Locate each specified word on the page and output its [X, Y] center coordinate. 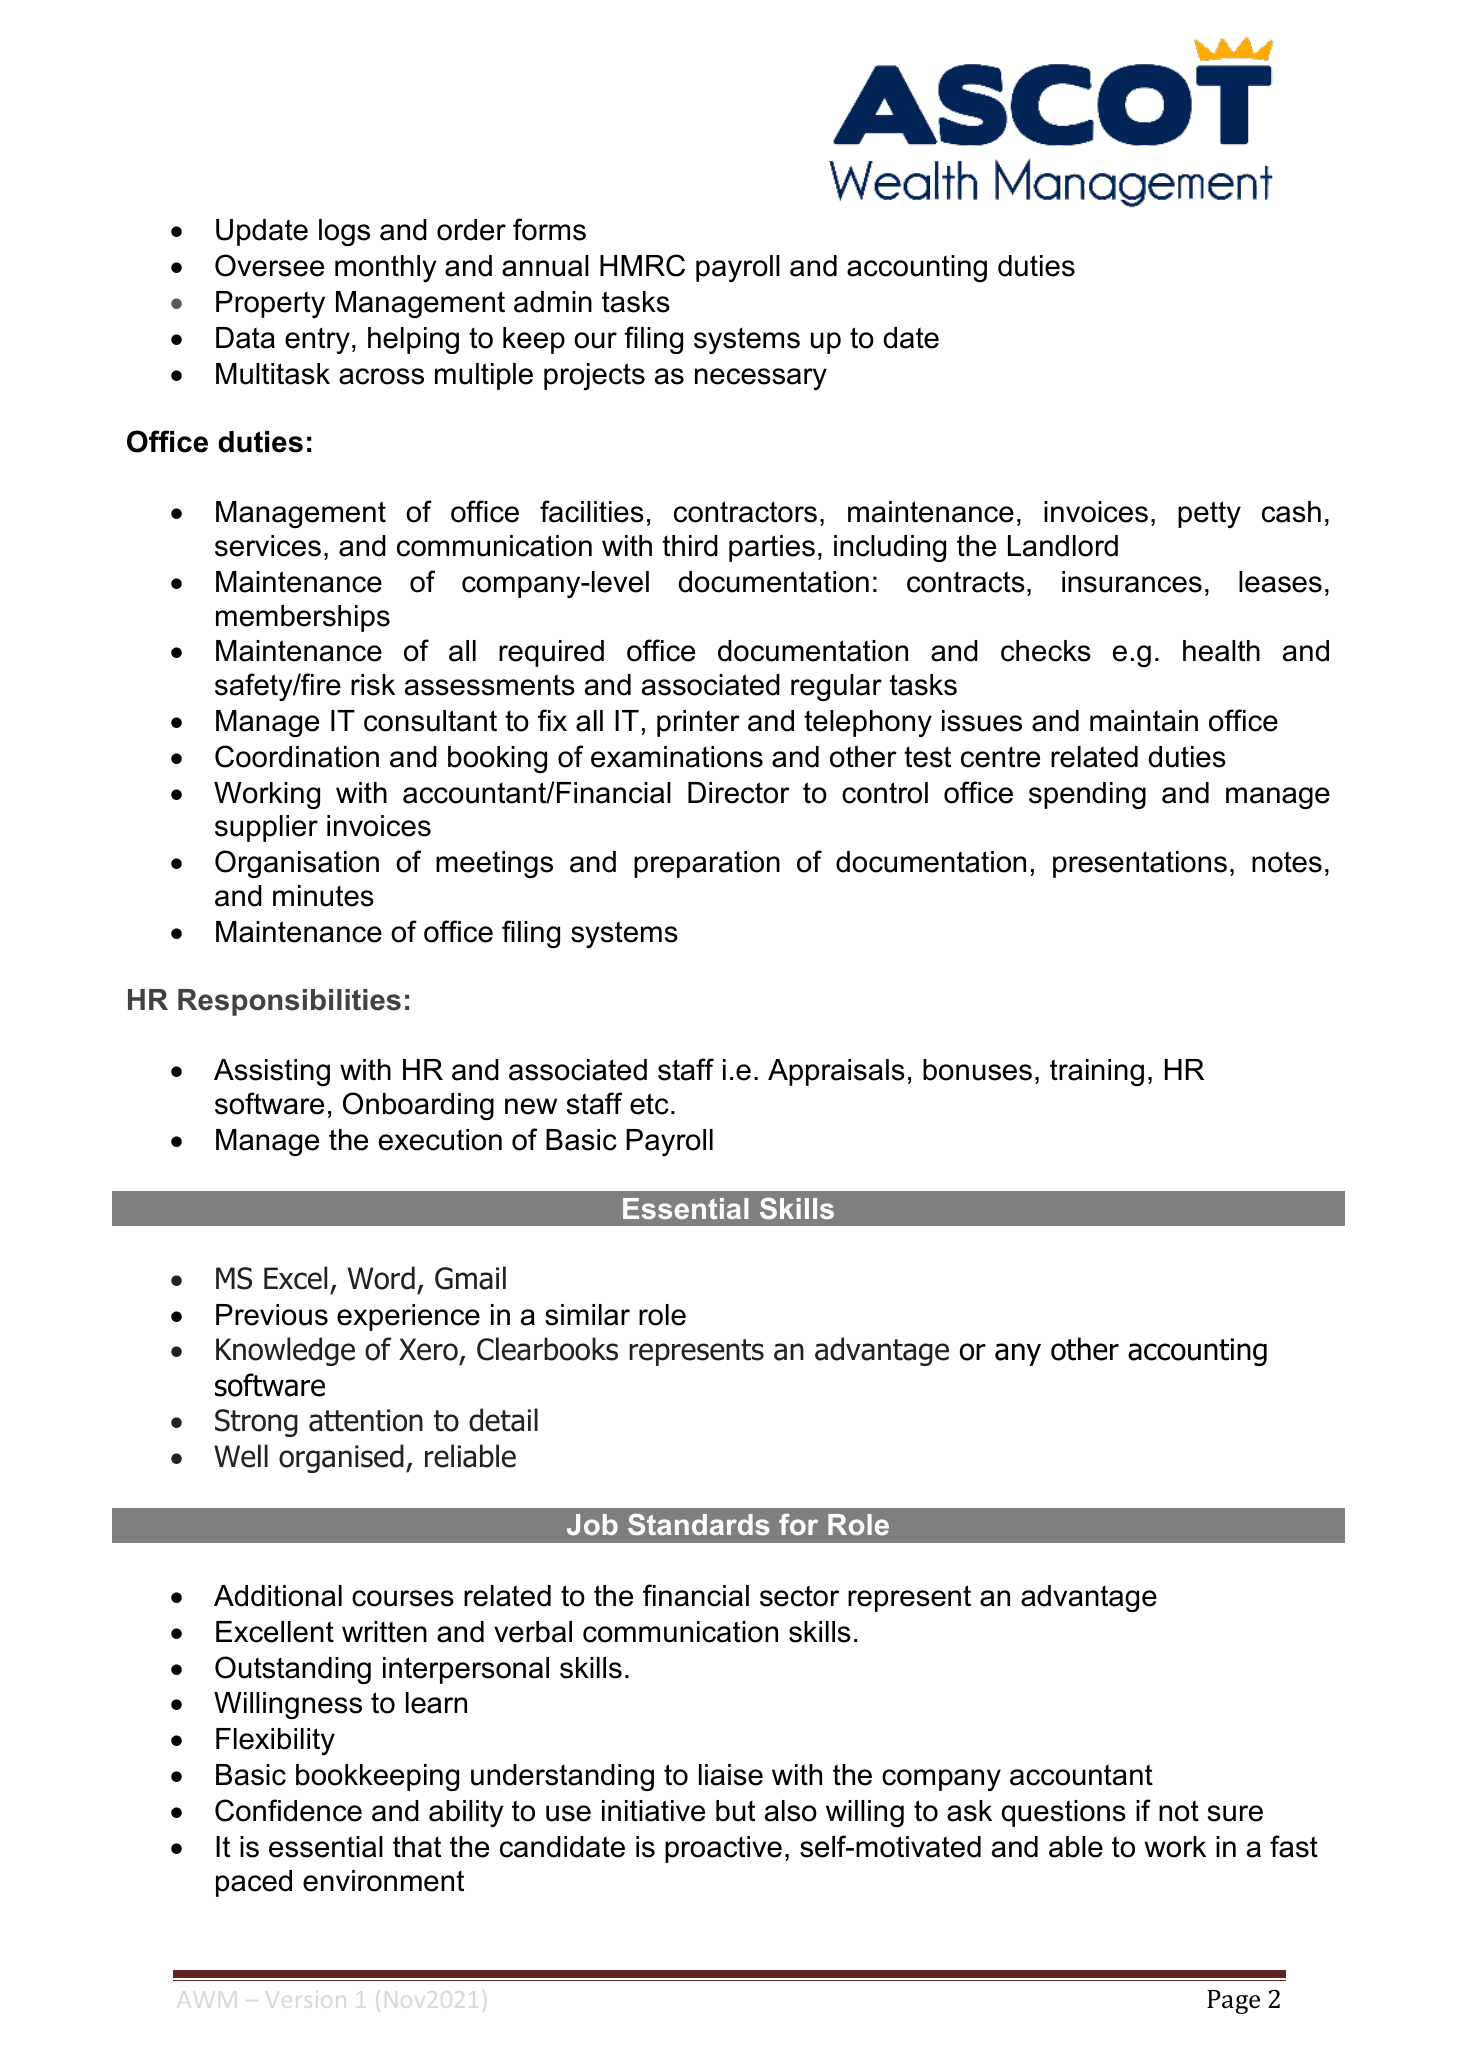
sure [1235, 1813]
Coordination [297, 756]
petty [1209, 514]
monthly [385, 268]
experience [408, 1317]
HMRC [642, 265]
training [1097, 1072]
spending [1087, 795]
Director [739, 793]
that [417, 1847]
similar [587, 1315]
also [791, 1811]
